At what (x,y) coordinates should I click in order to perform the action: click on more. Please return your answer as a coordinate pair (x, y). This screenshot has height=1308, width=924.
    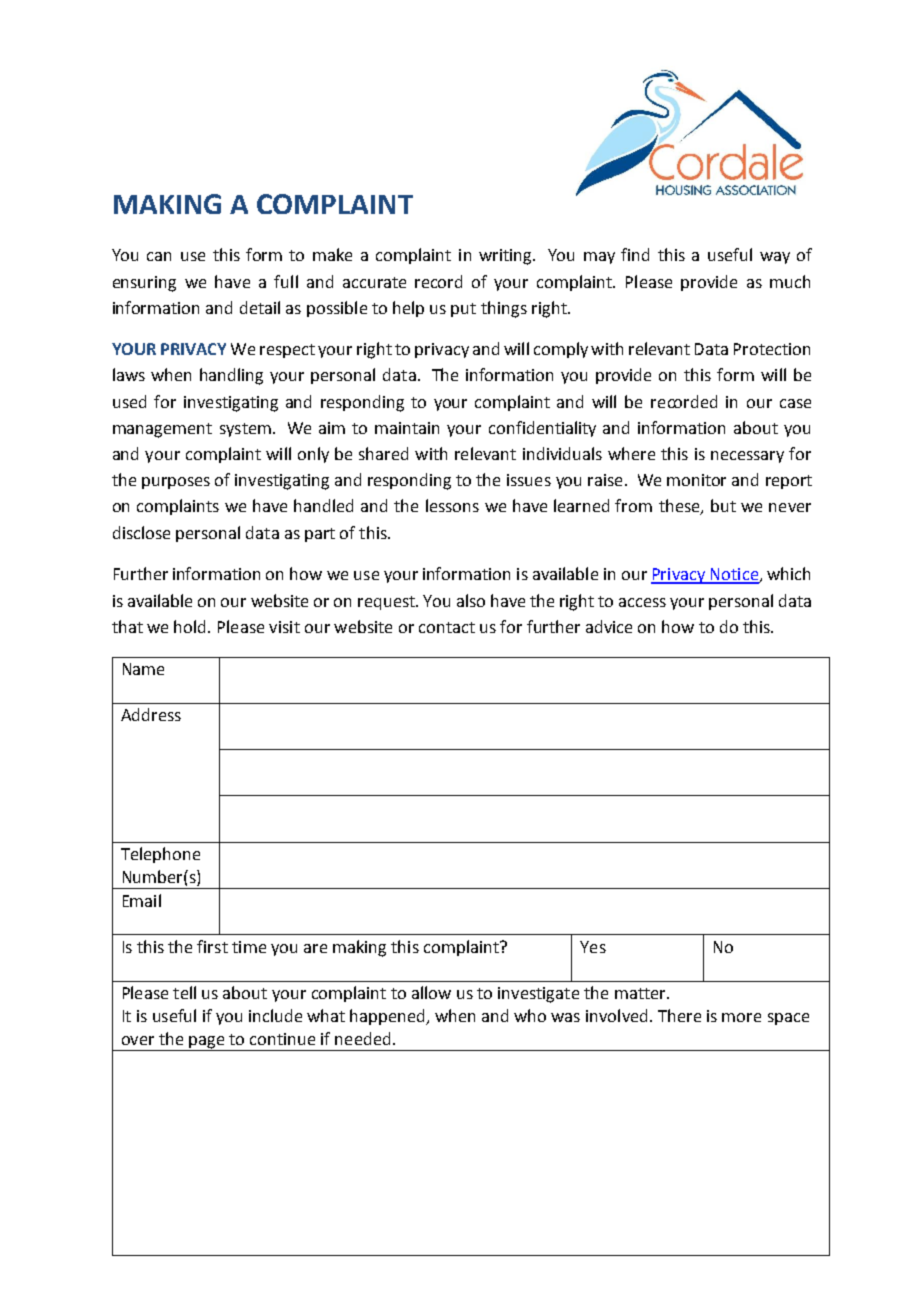
    Looking at the image, I should click on (741, 1017).
